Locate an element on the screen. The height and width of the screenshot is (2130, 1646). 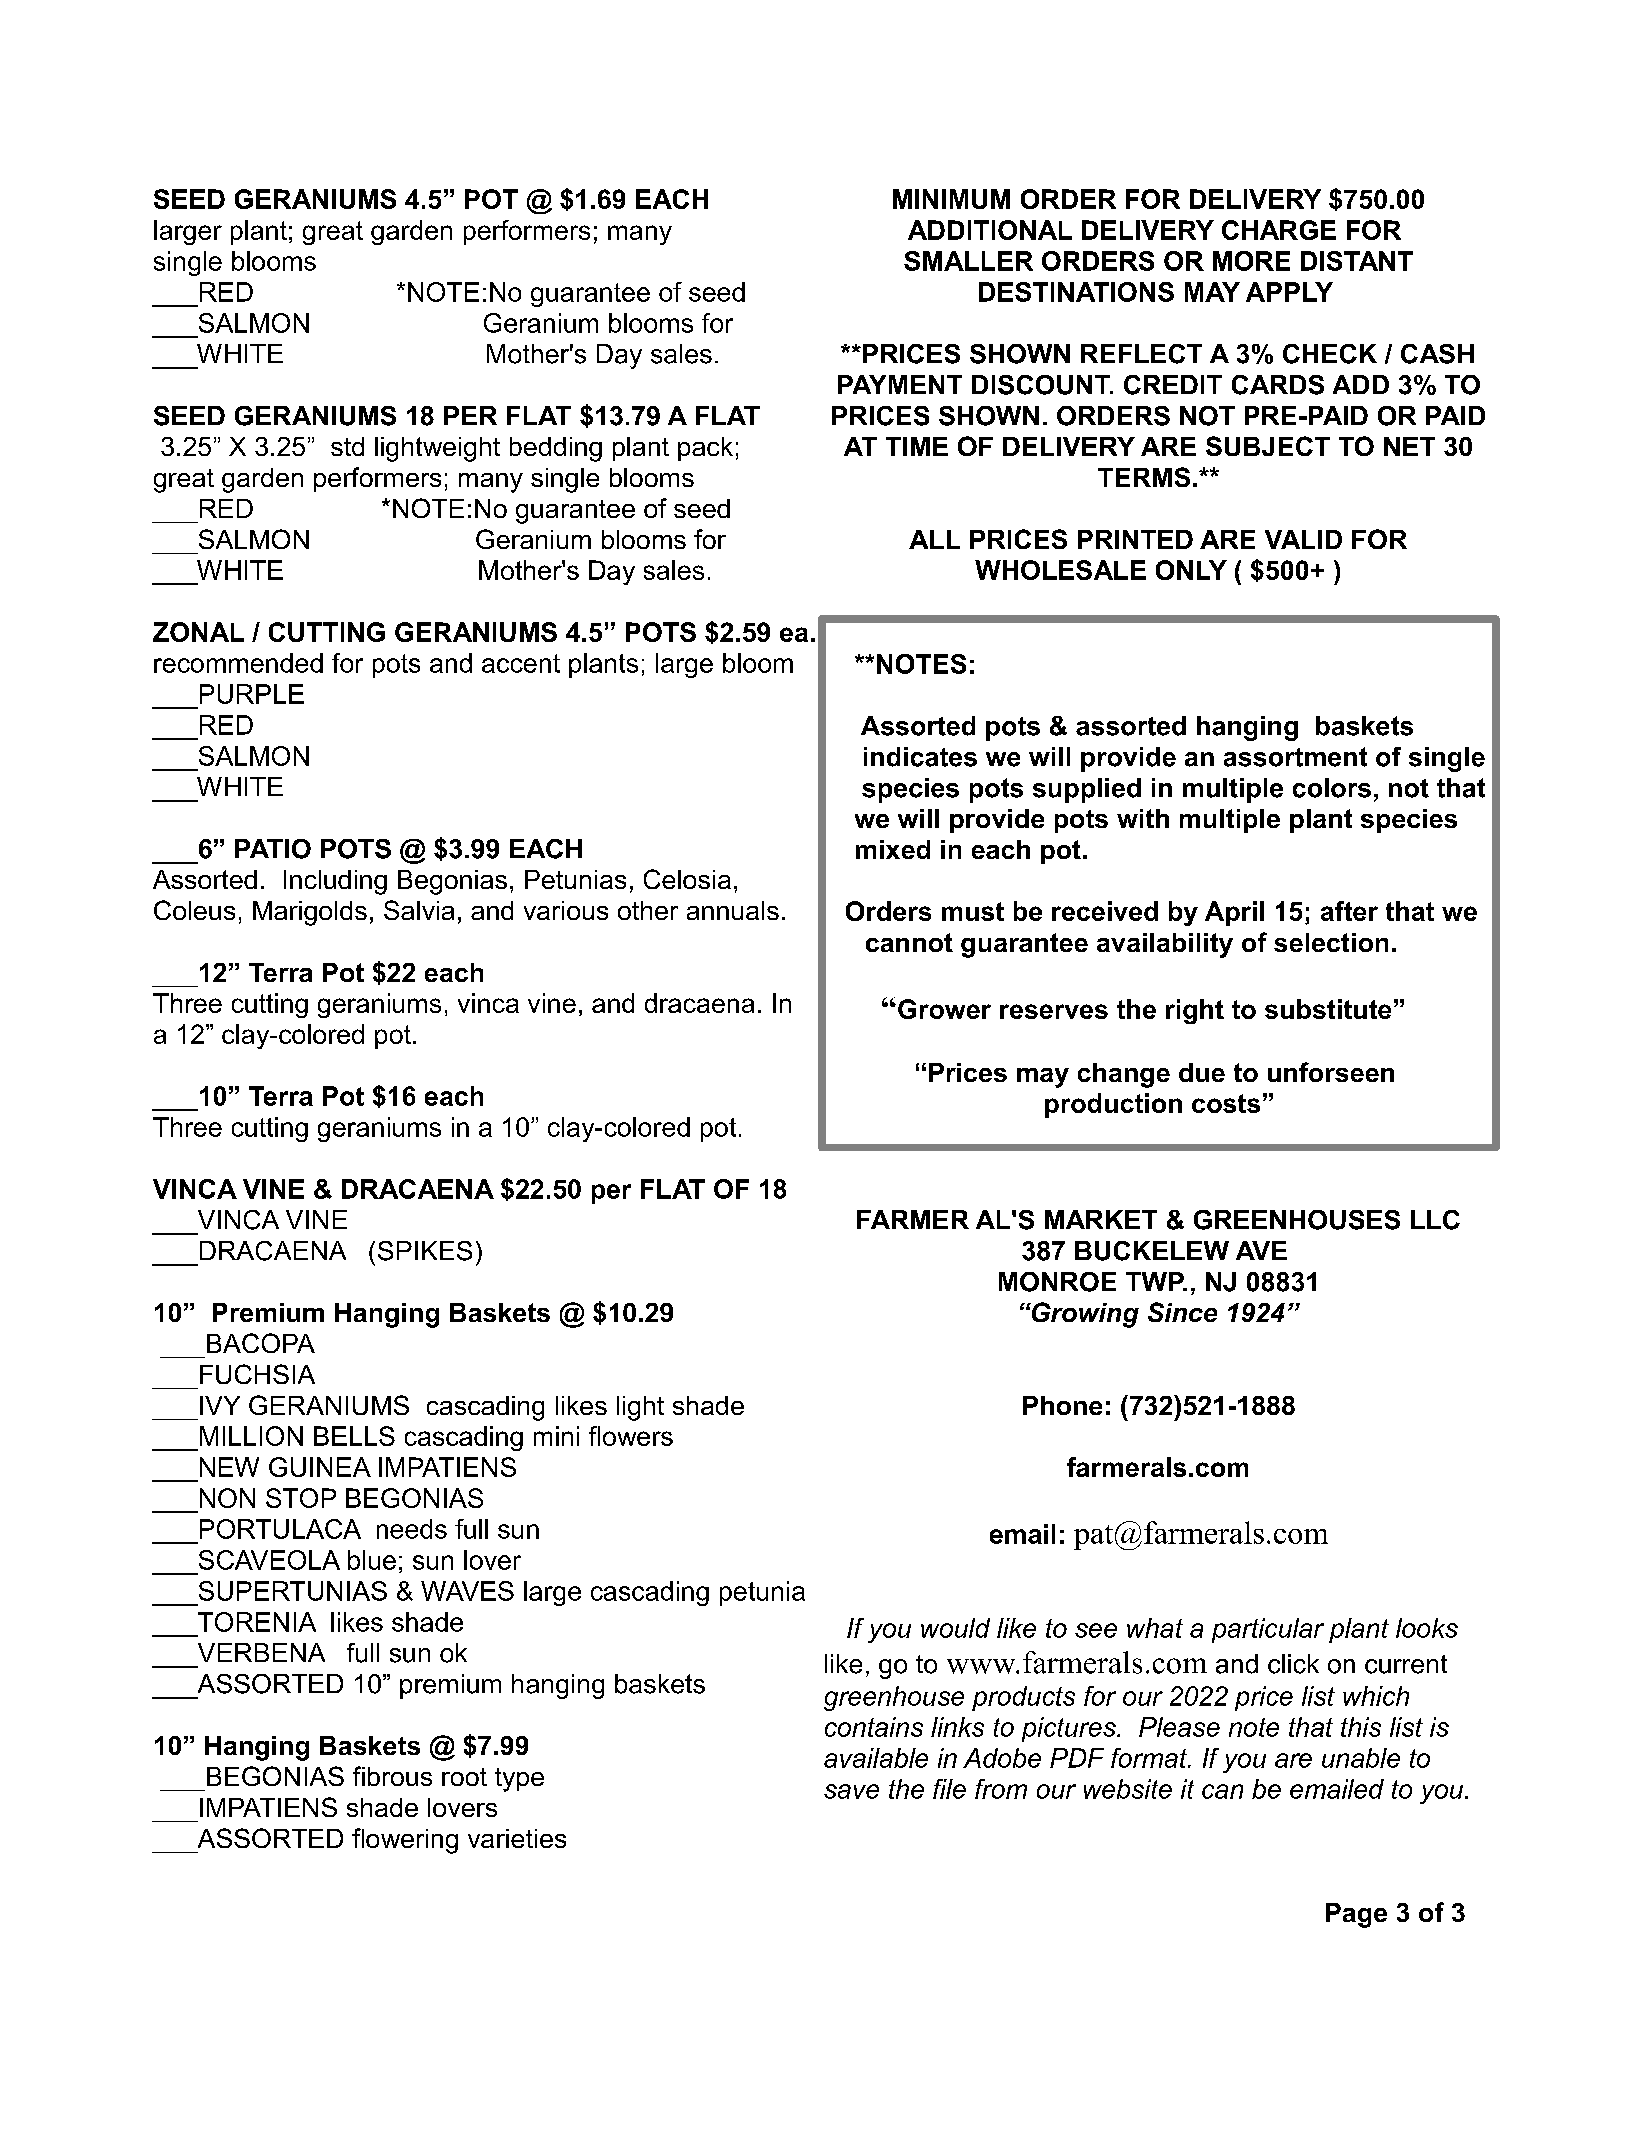
colors is located at coordinates (1332, 788).
